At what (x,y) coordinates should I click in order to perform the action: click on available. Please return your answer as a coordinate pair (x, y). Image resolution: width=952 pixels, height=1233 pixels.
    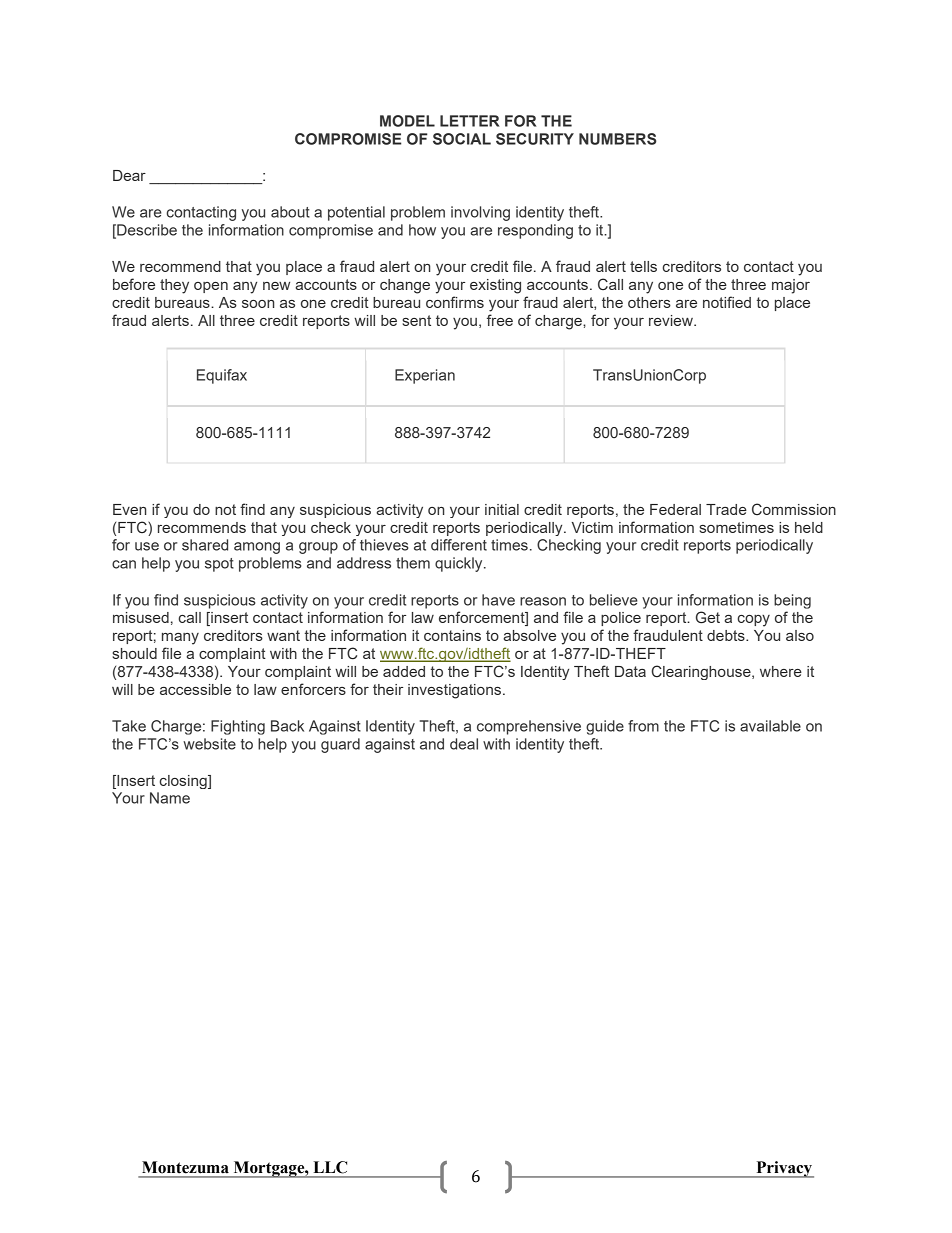
    Looking at the image, I should click on (770, 726).
